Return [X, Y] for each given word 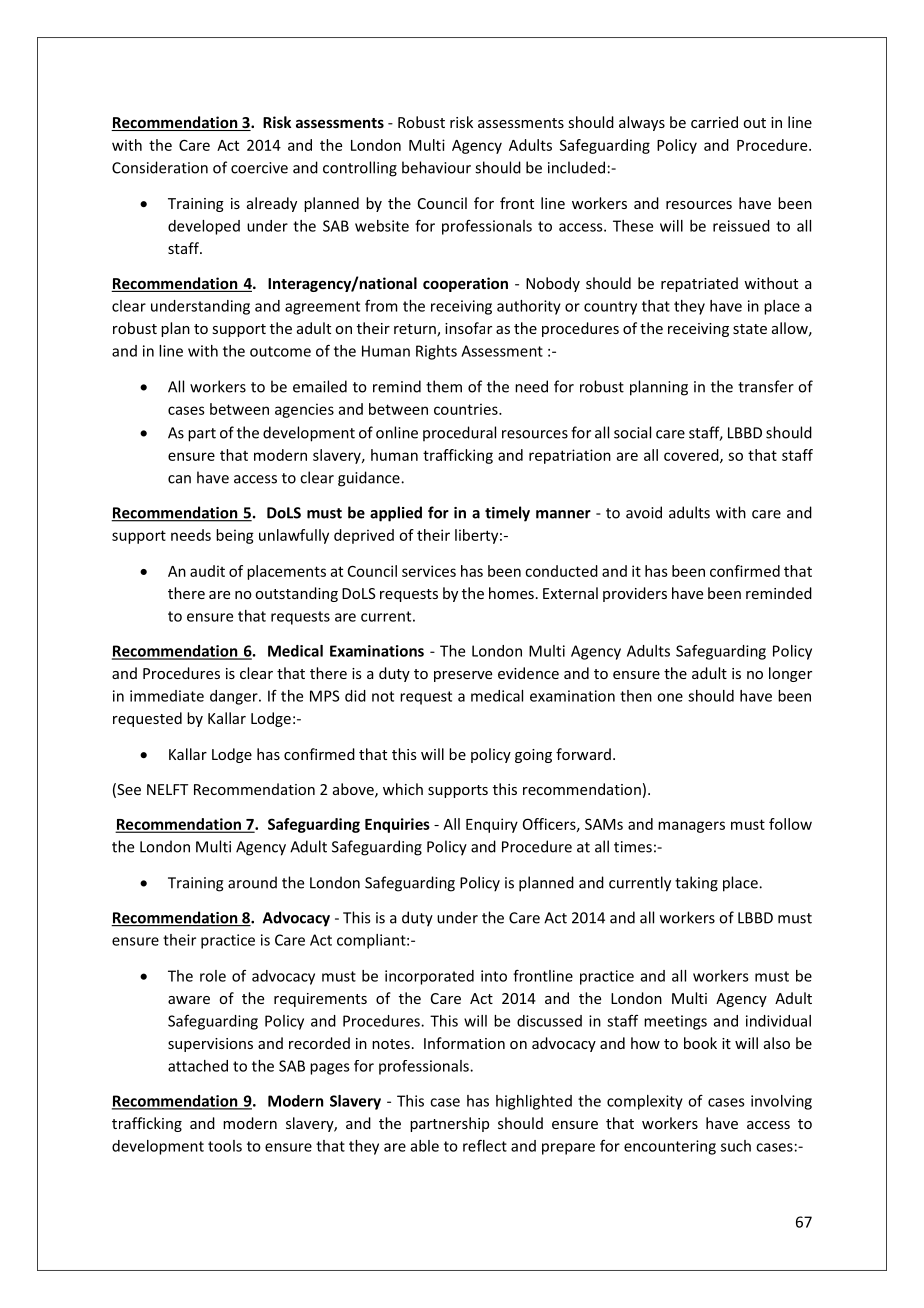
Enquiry [492, 825]
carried [714, 122]
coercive [259, 168]
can [179, 479]
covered [692, 456]
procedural [459, 433]
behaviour [436, 167]
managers [691, 827]
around [252, 882]
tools [225, 1146]
